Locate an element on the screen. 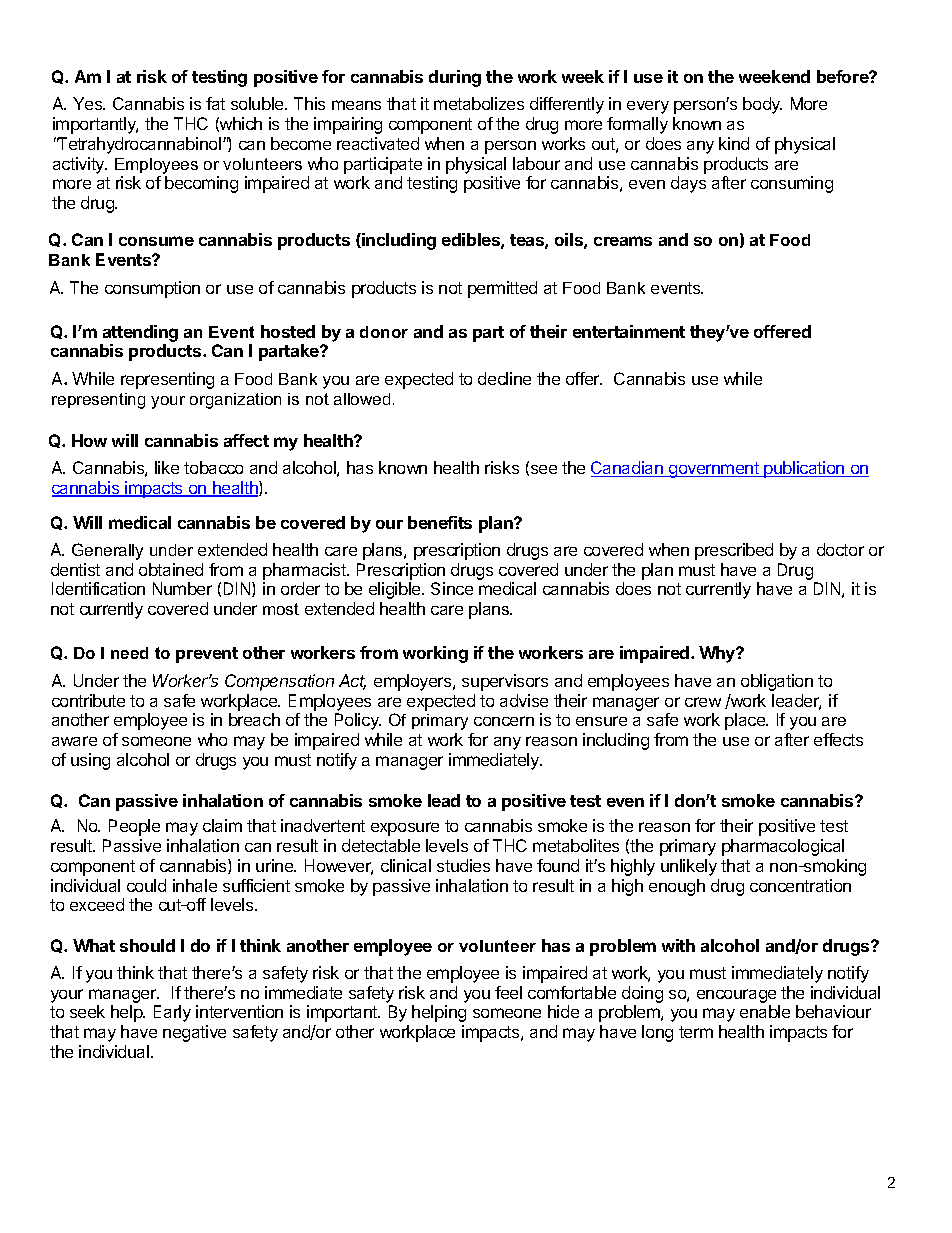 This screenshot has width=952, height=1233. Since is located at coordinates (452, 588).
